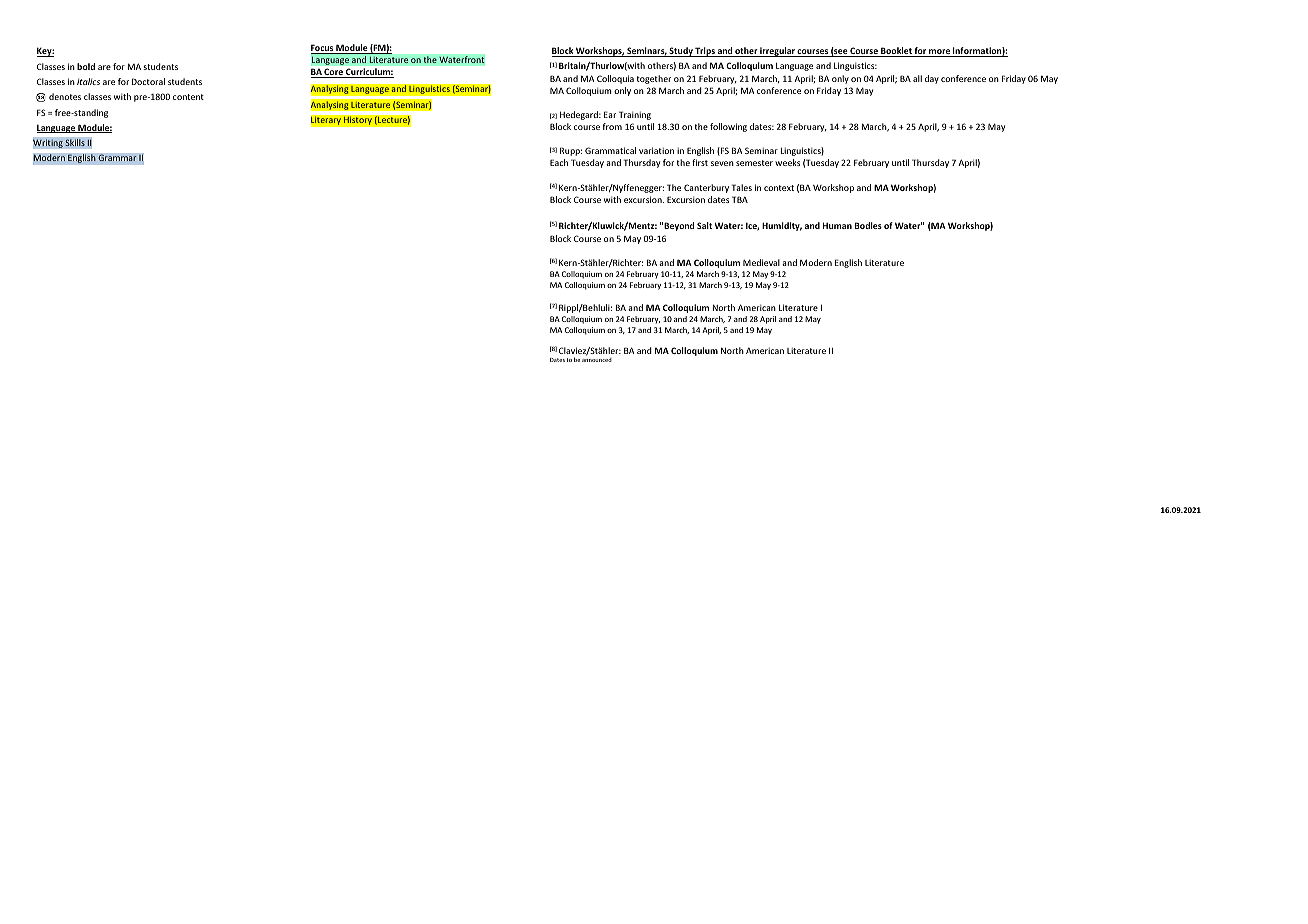 The height and width of the document is (924, 1308). I want to click on Medieval, so click(761, 262).
